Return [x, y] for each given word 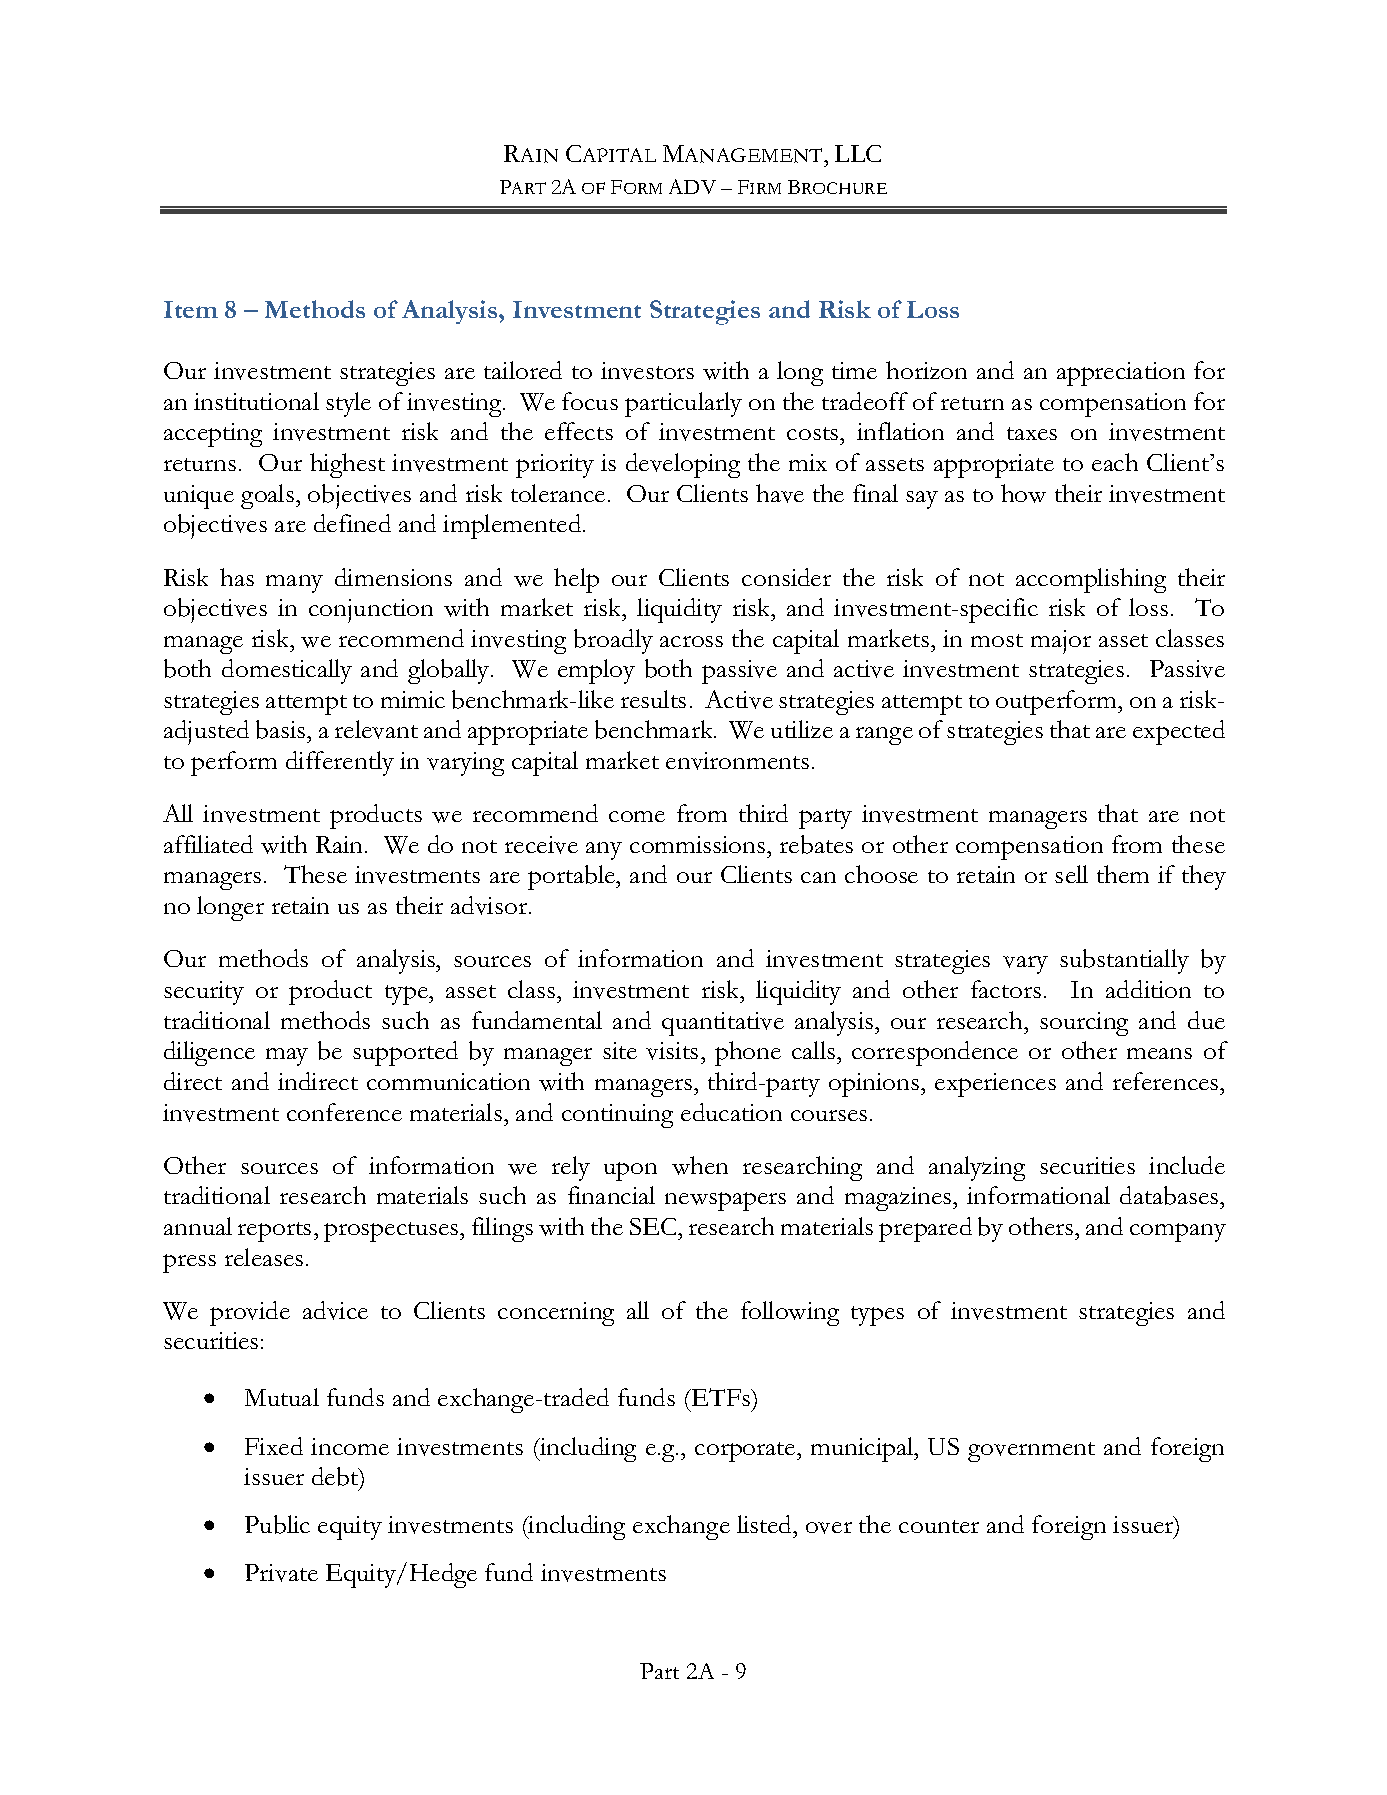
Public [277, 1524]
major [1061, 642]
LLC [858, 153]
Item [191, 309]
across [691, 641]
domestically [287, 671]
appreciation [1121, 374]
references [1167, 1081]
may [287, 1057]
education [731, 1112]
